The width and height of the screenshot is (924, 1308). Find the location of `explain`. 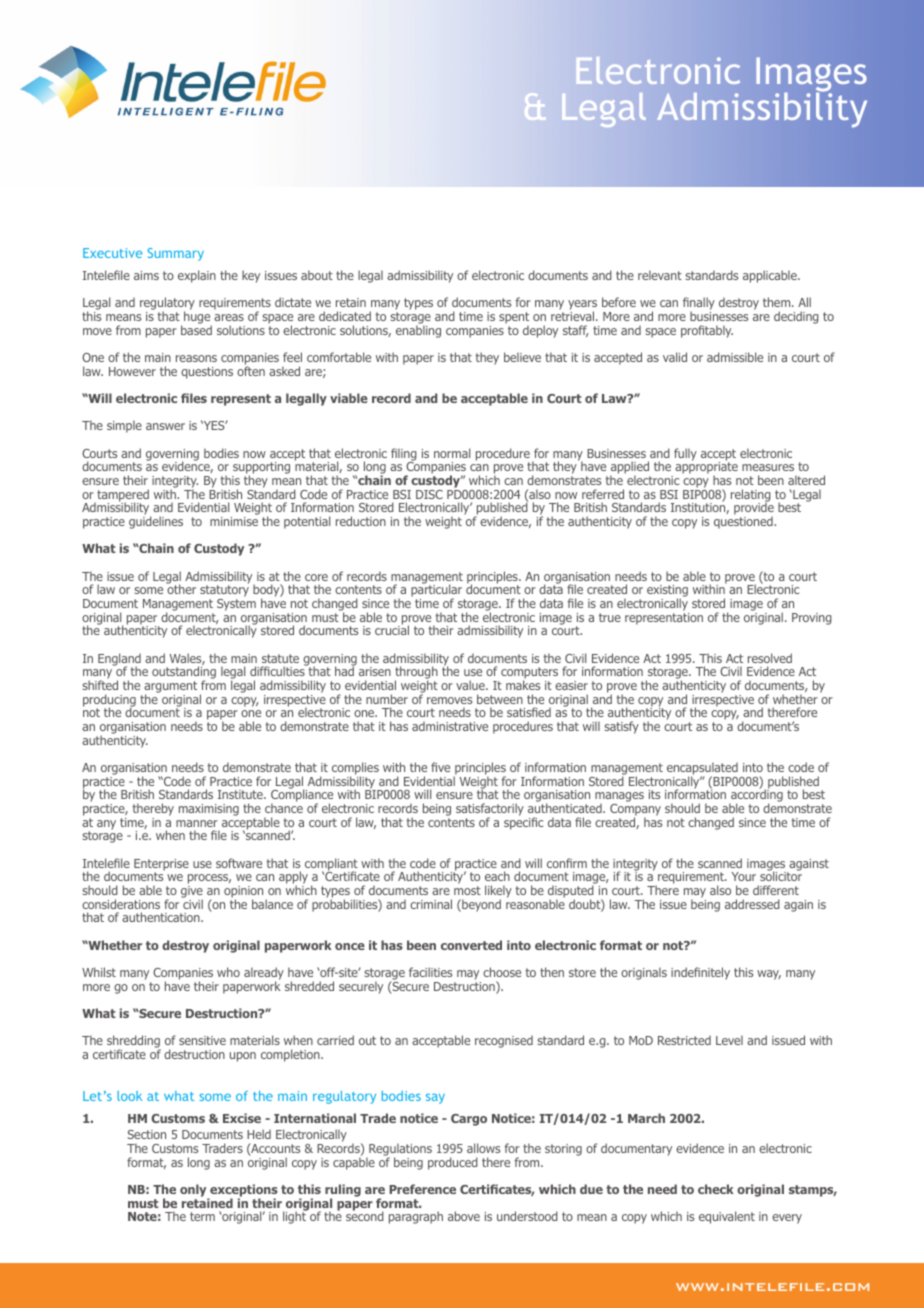

explain is located at coordinates (197, 276).
